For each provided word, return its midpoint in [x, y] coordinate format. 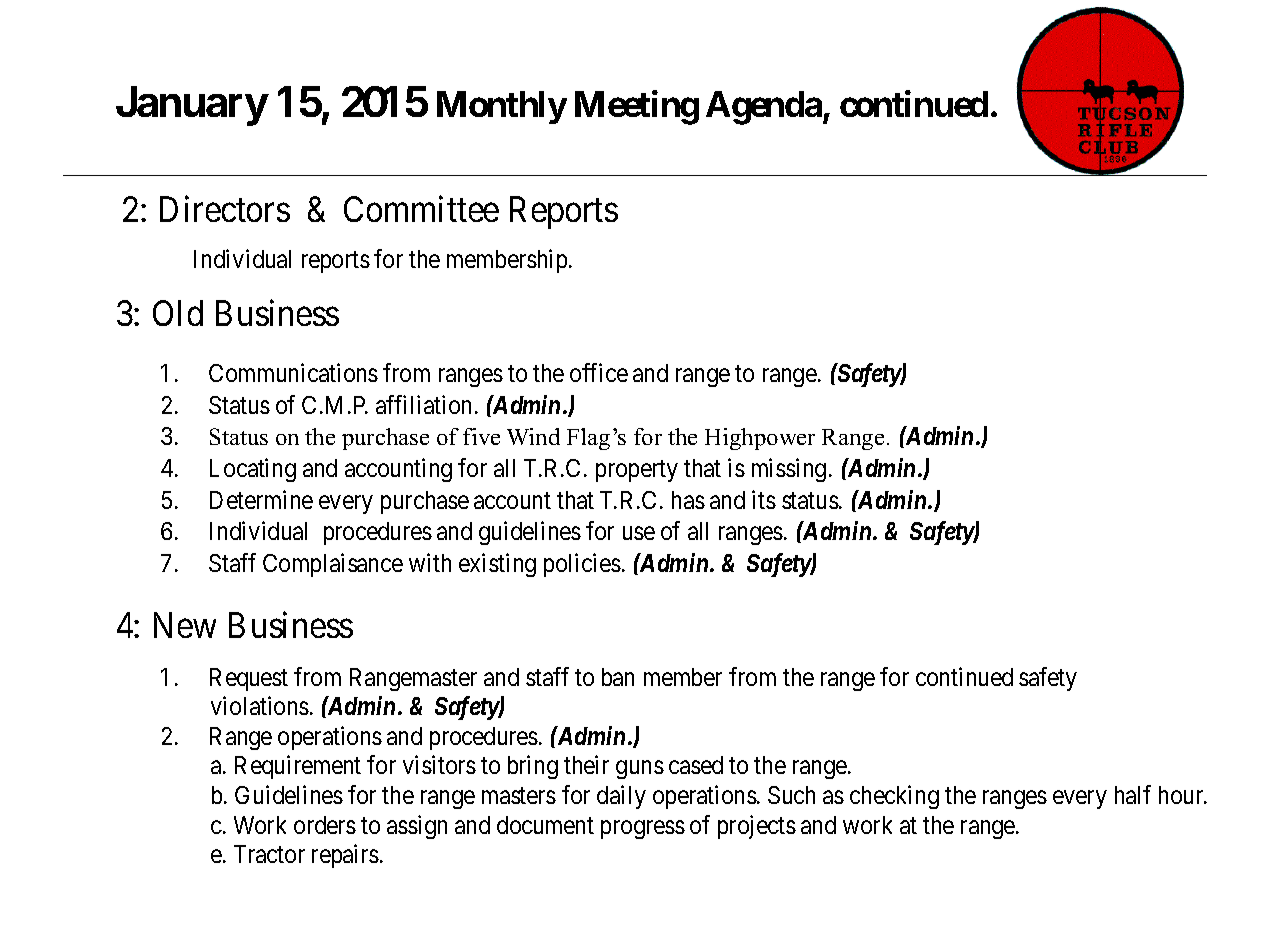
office [599, 372]
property [637, 471]
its [764, 499]
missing [789, 470]
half [1133, 794]
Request [249, 679]
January [192, 106]
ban [618, 677]
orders [325, 825]
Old [178, 313]
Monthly [502, 107]
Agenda [765, 108]
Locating [253, 470]
